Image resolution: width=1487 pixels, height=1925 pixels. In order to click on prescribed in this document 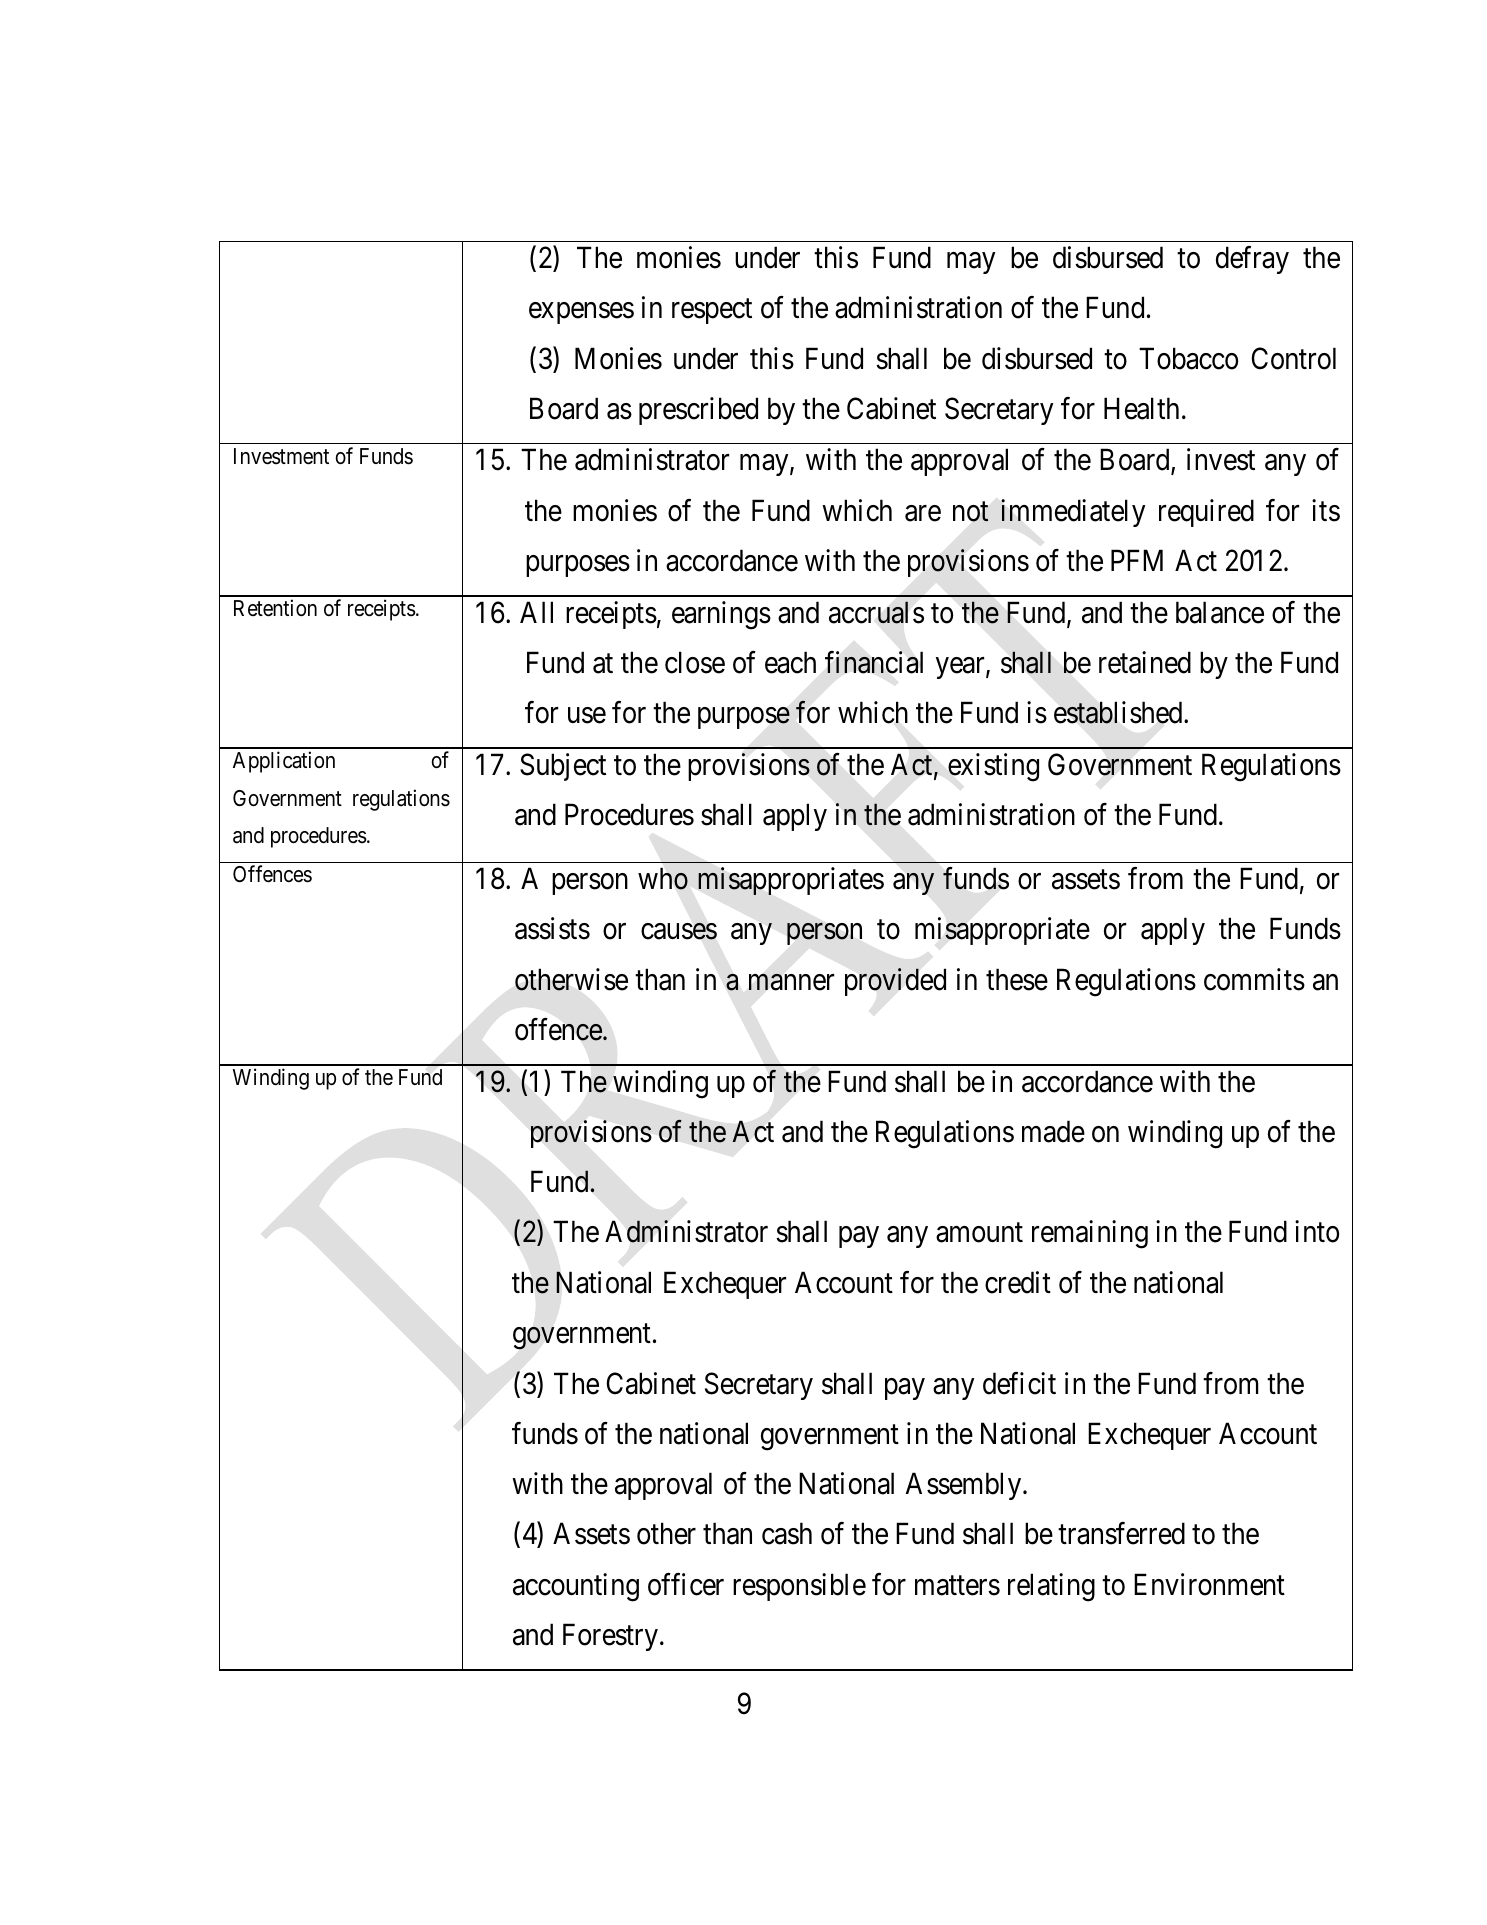, I will do `click(698, 411)`.
